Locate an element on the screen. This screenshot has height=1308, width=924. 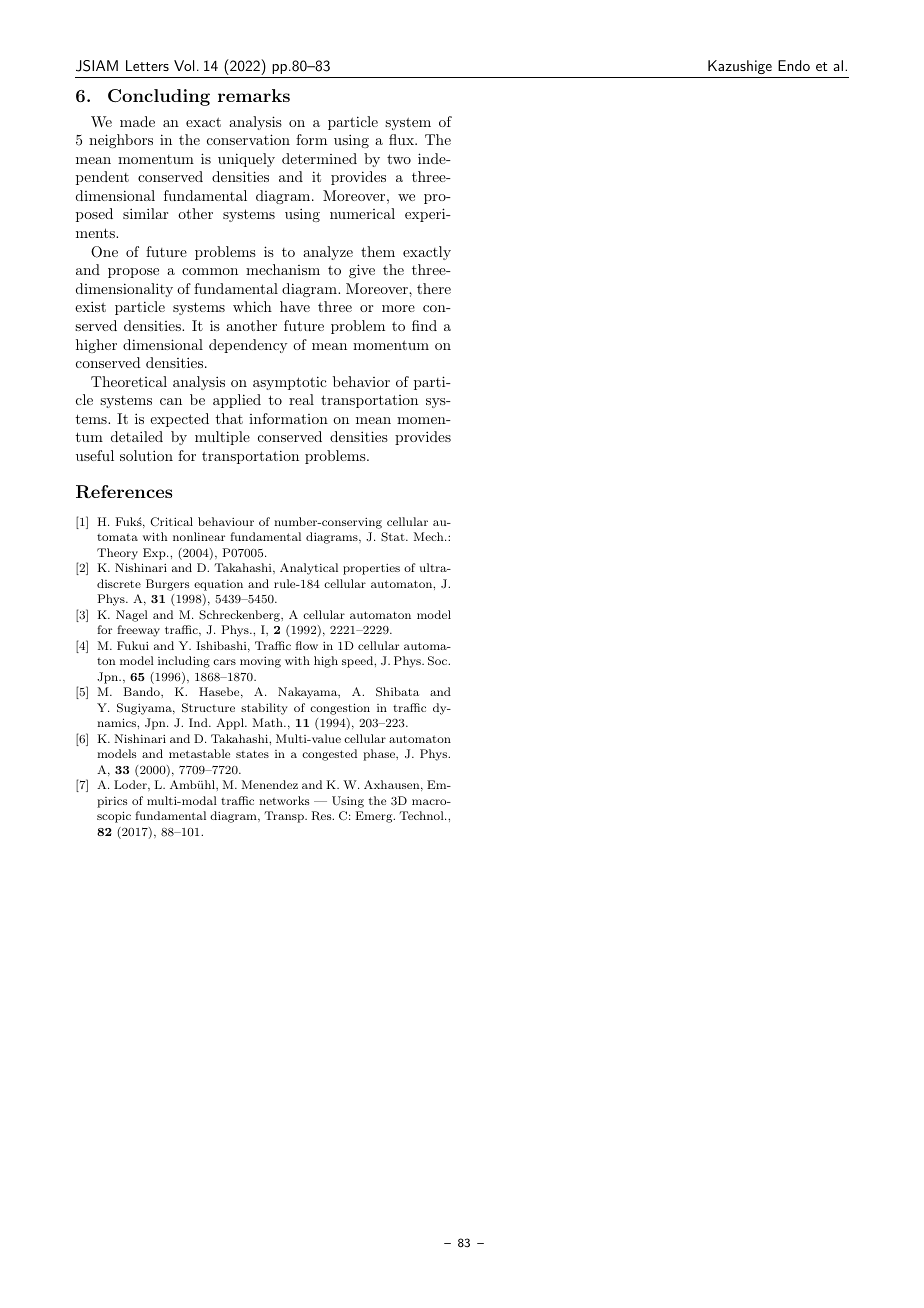
Technol is located at coordinates (422, 815).
